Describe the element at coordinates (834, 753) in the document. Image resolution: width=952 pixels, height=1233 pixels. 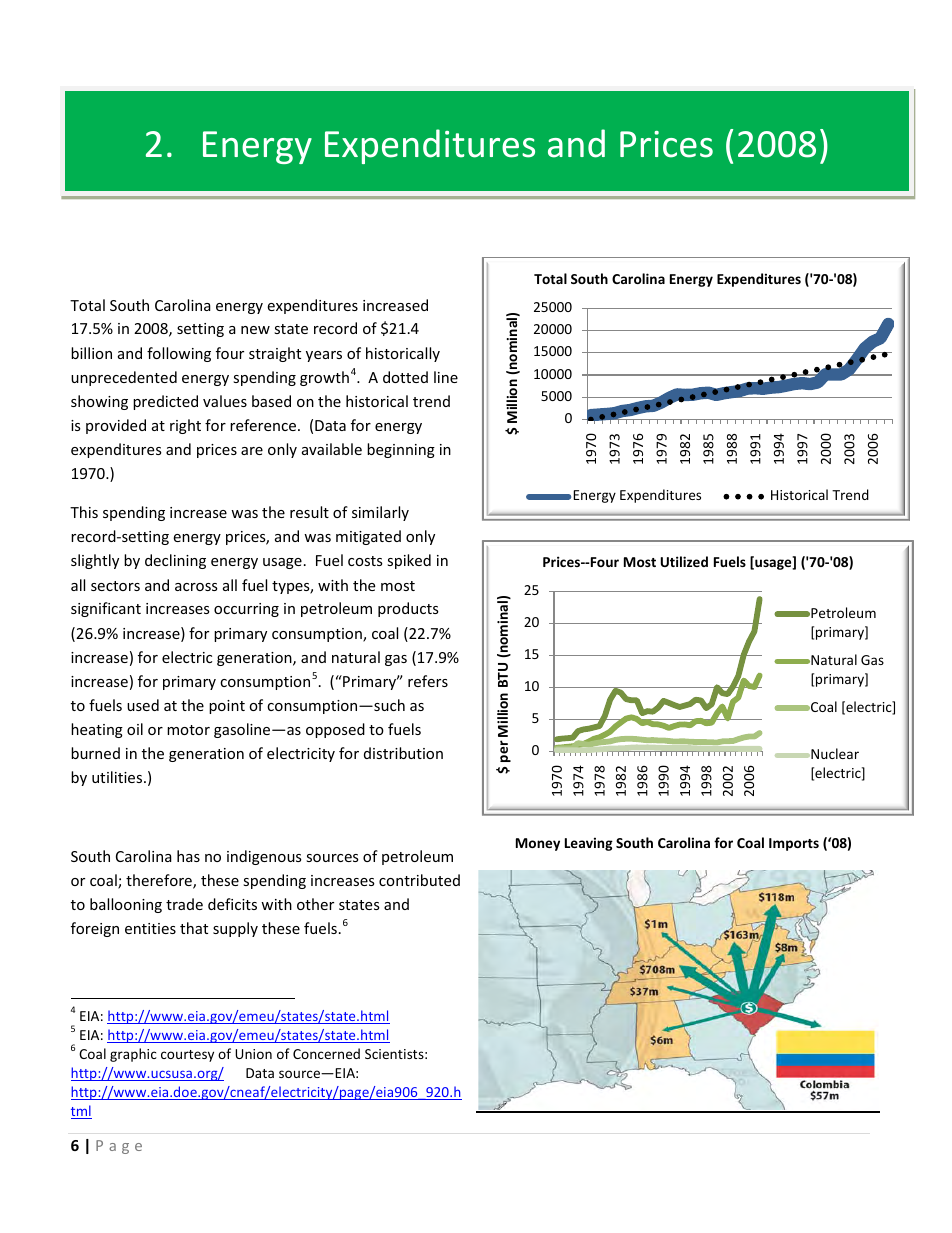
I see `Nuclear` at that location.
